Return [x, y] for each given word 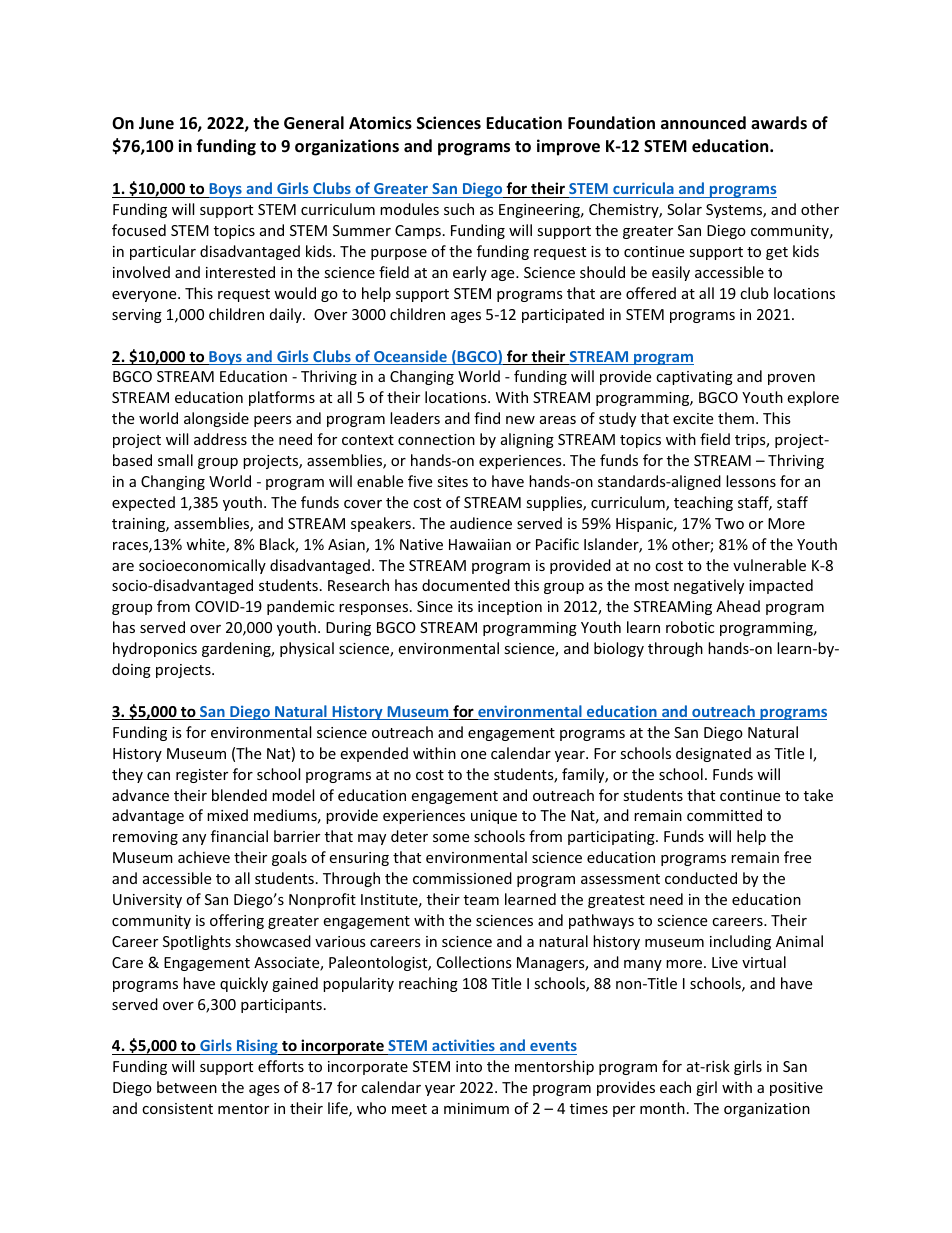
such [459, 209]
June [156, 123]
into [469, 1066]
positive [796, 1089]
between [187, 1087]
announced [703, 123]
